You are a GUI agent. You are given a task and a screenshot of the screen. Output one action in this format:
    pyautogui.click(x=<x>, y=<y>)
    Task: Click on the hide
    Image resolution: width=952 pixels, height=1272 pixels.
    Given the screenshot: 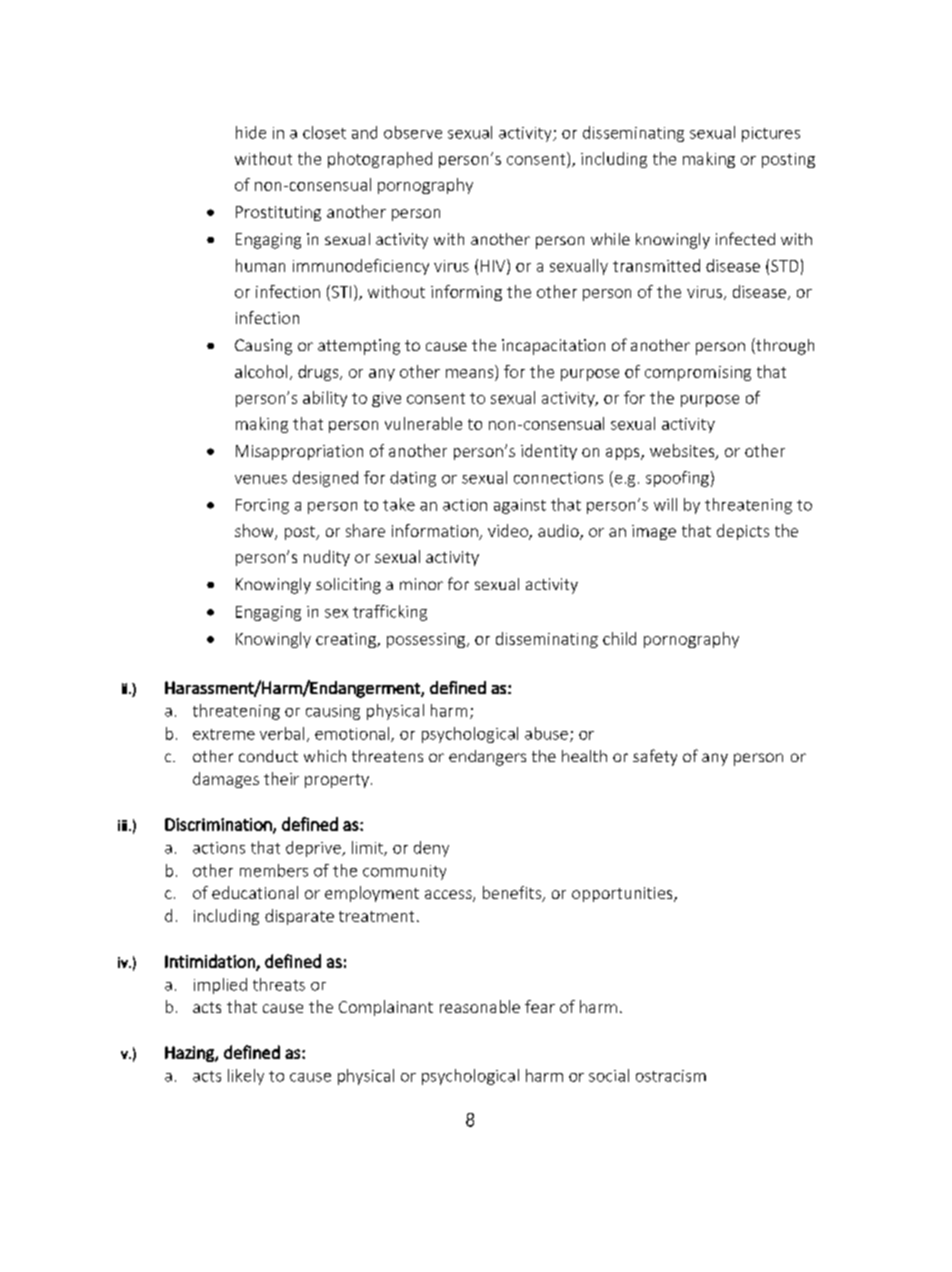 What is the action you would take?
    pyautogui.click(x=251, y=132)
